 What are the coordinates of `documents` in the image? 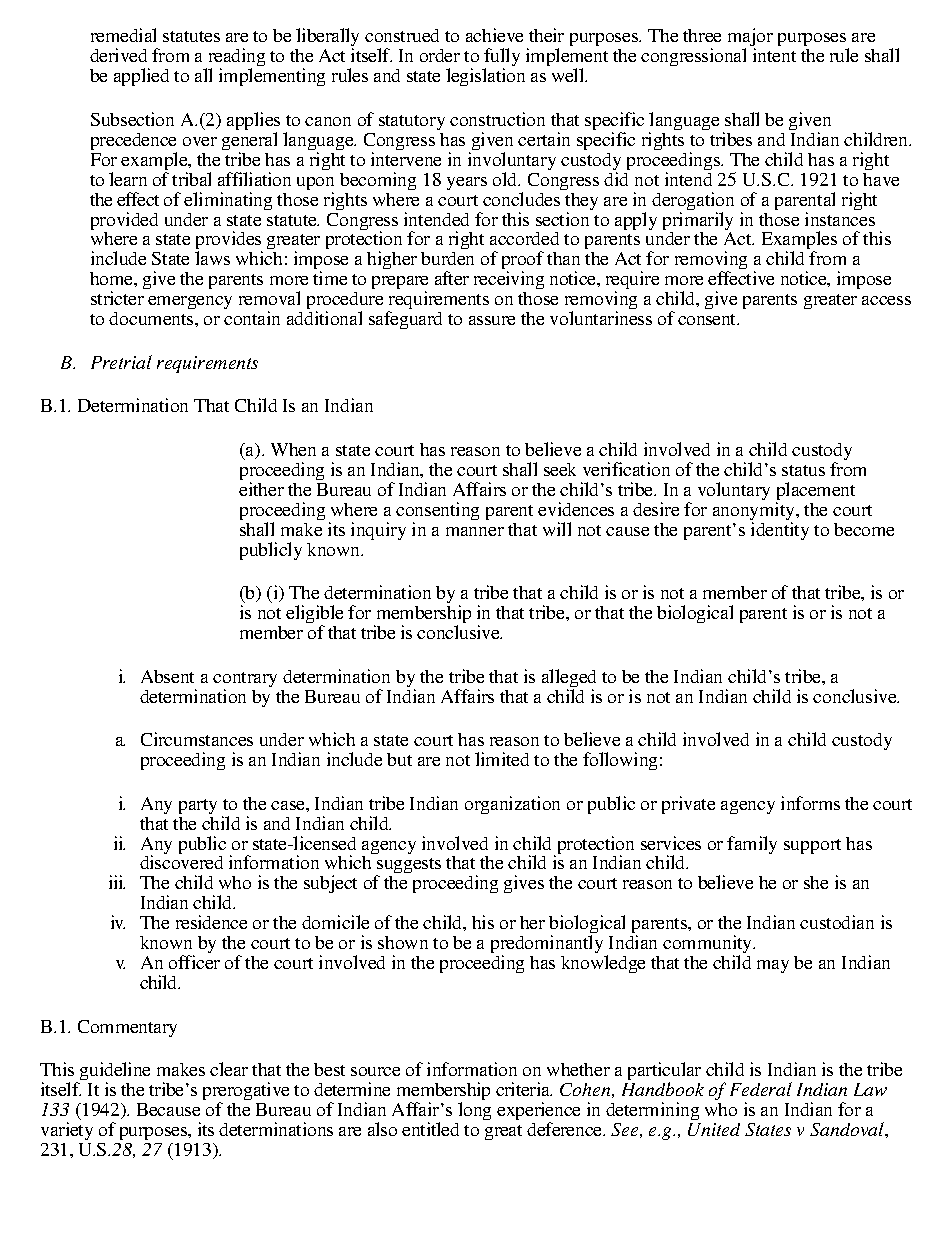 It's located at (152, 318).
